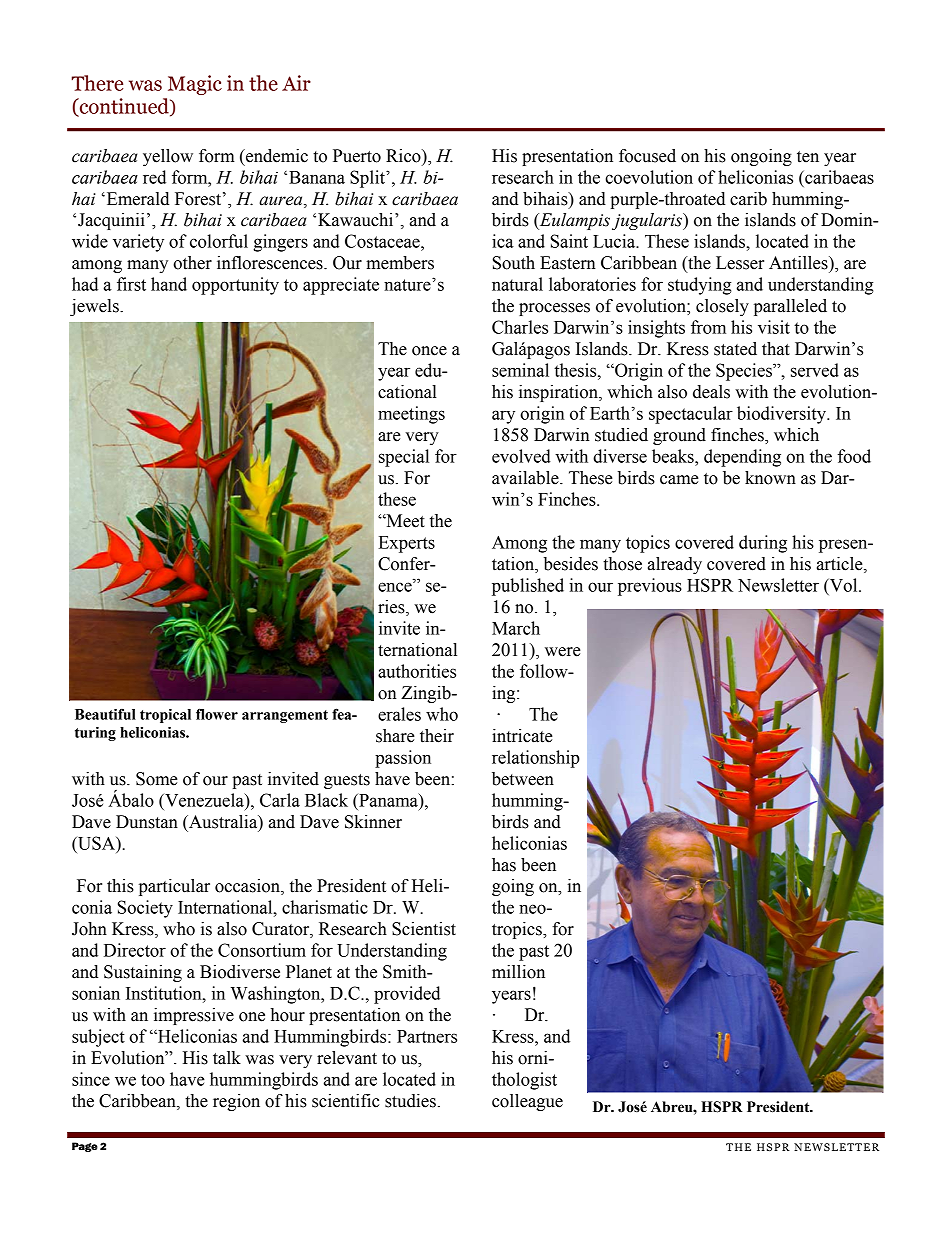 This page has height=1233, width=952. What do you see at coordinates (521, 456) in the page?
I see `evolved` at bounding box center [521, 456].
